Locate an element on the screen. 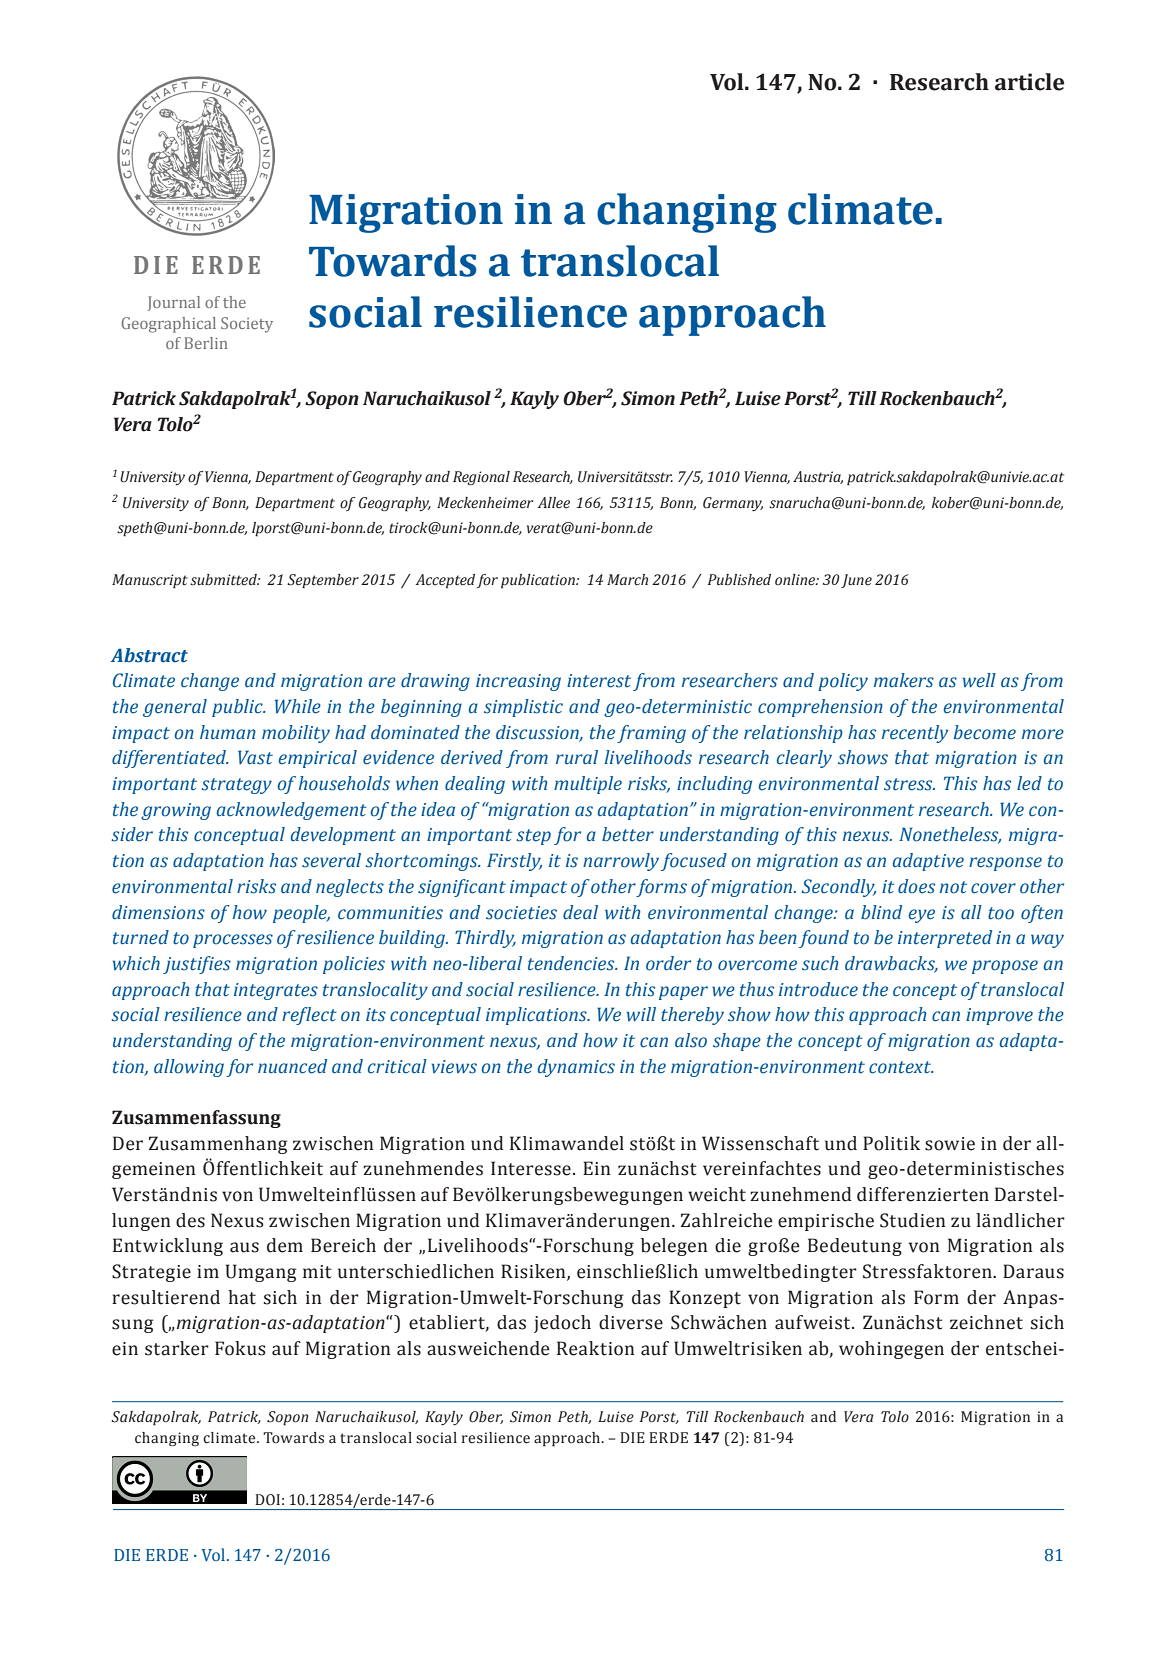  Germany is located at coordinates (733, 504).
